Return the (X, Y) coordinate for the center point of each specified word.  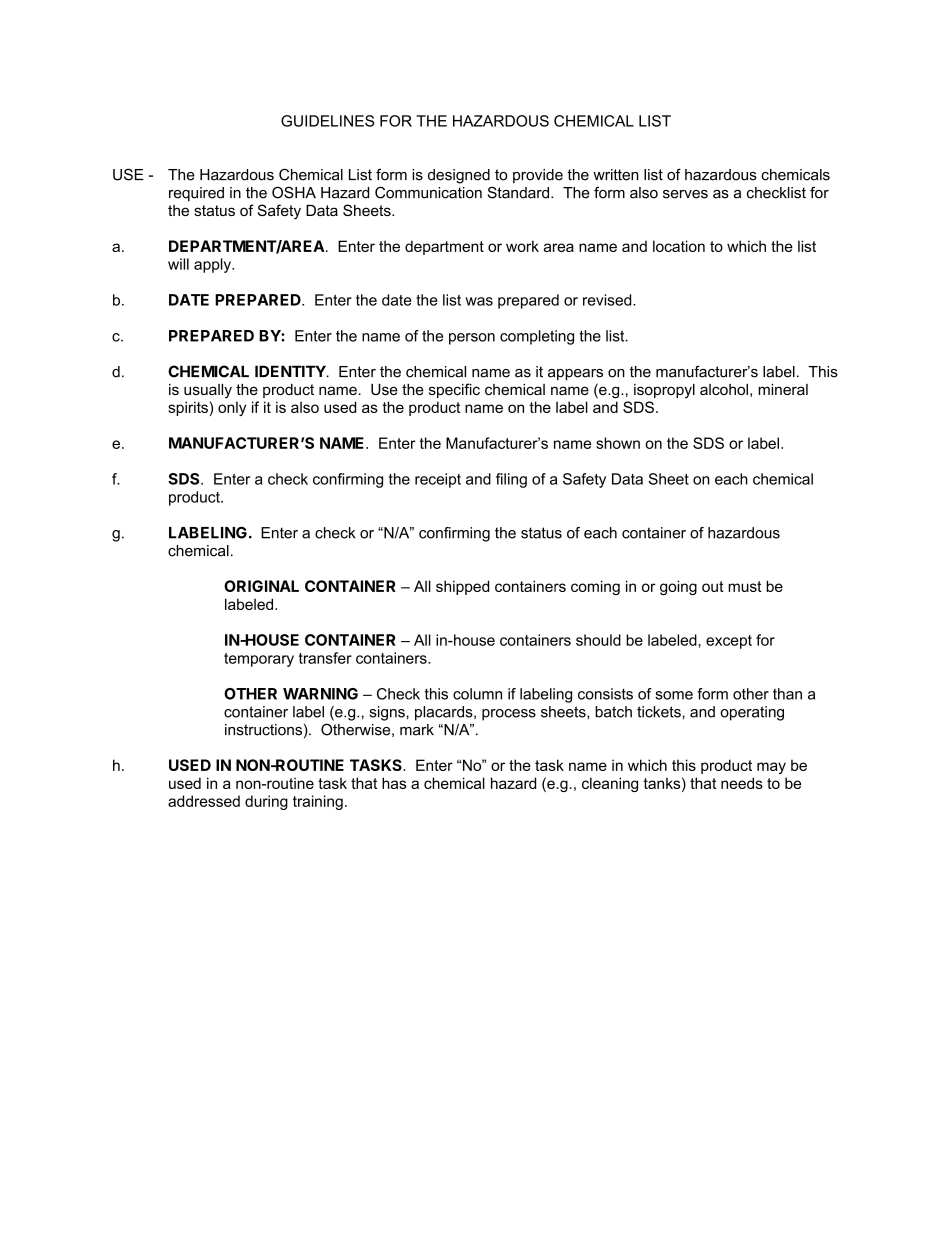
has (394, 783)
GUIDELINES (327, 121)
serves (685, 194)
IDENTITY (291, 371)
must (745, 586)
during (266, 802)
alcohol (724, 389)
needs (742, 783)
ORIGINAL (261, 586)
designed (459, 176)
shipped (462, 587)
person (472, 339)
